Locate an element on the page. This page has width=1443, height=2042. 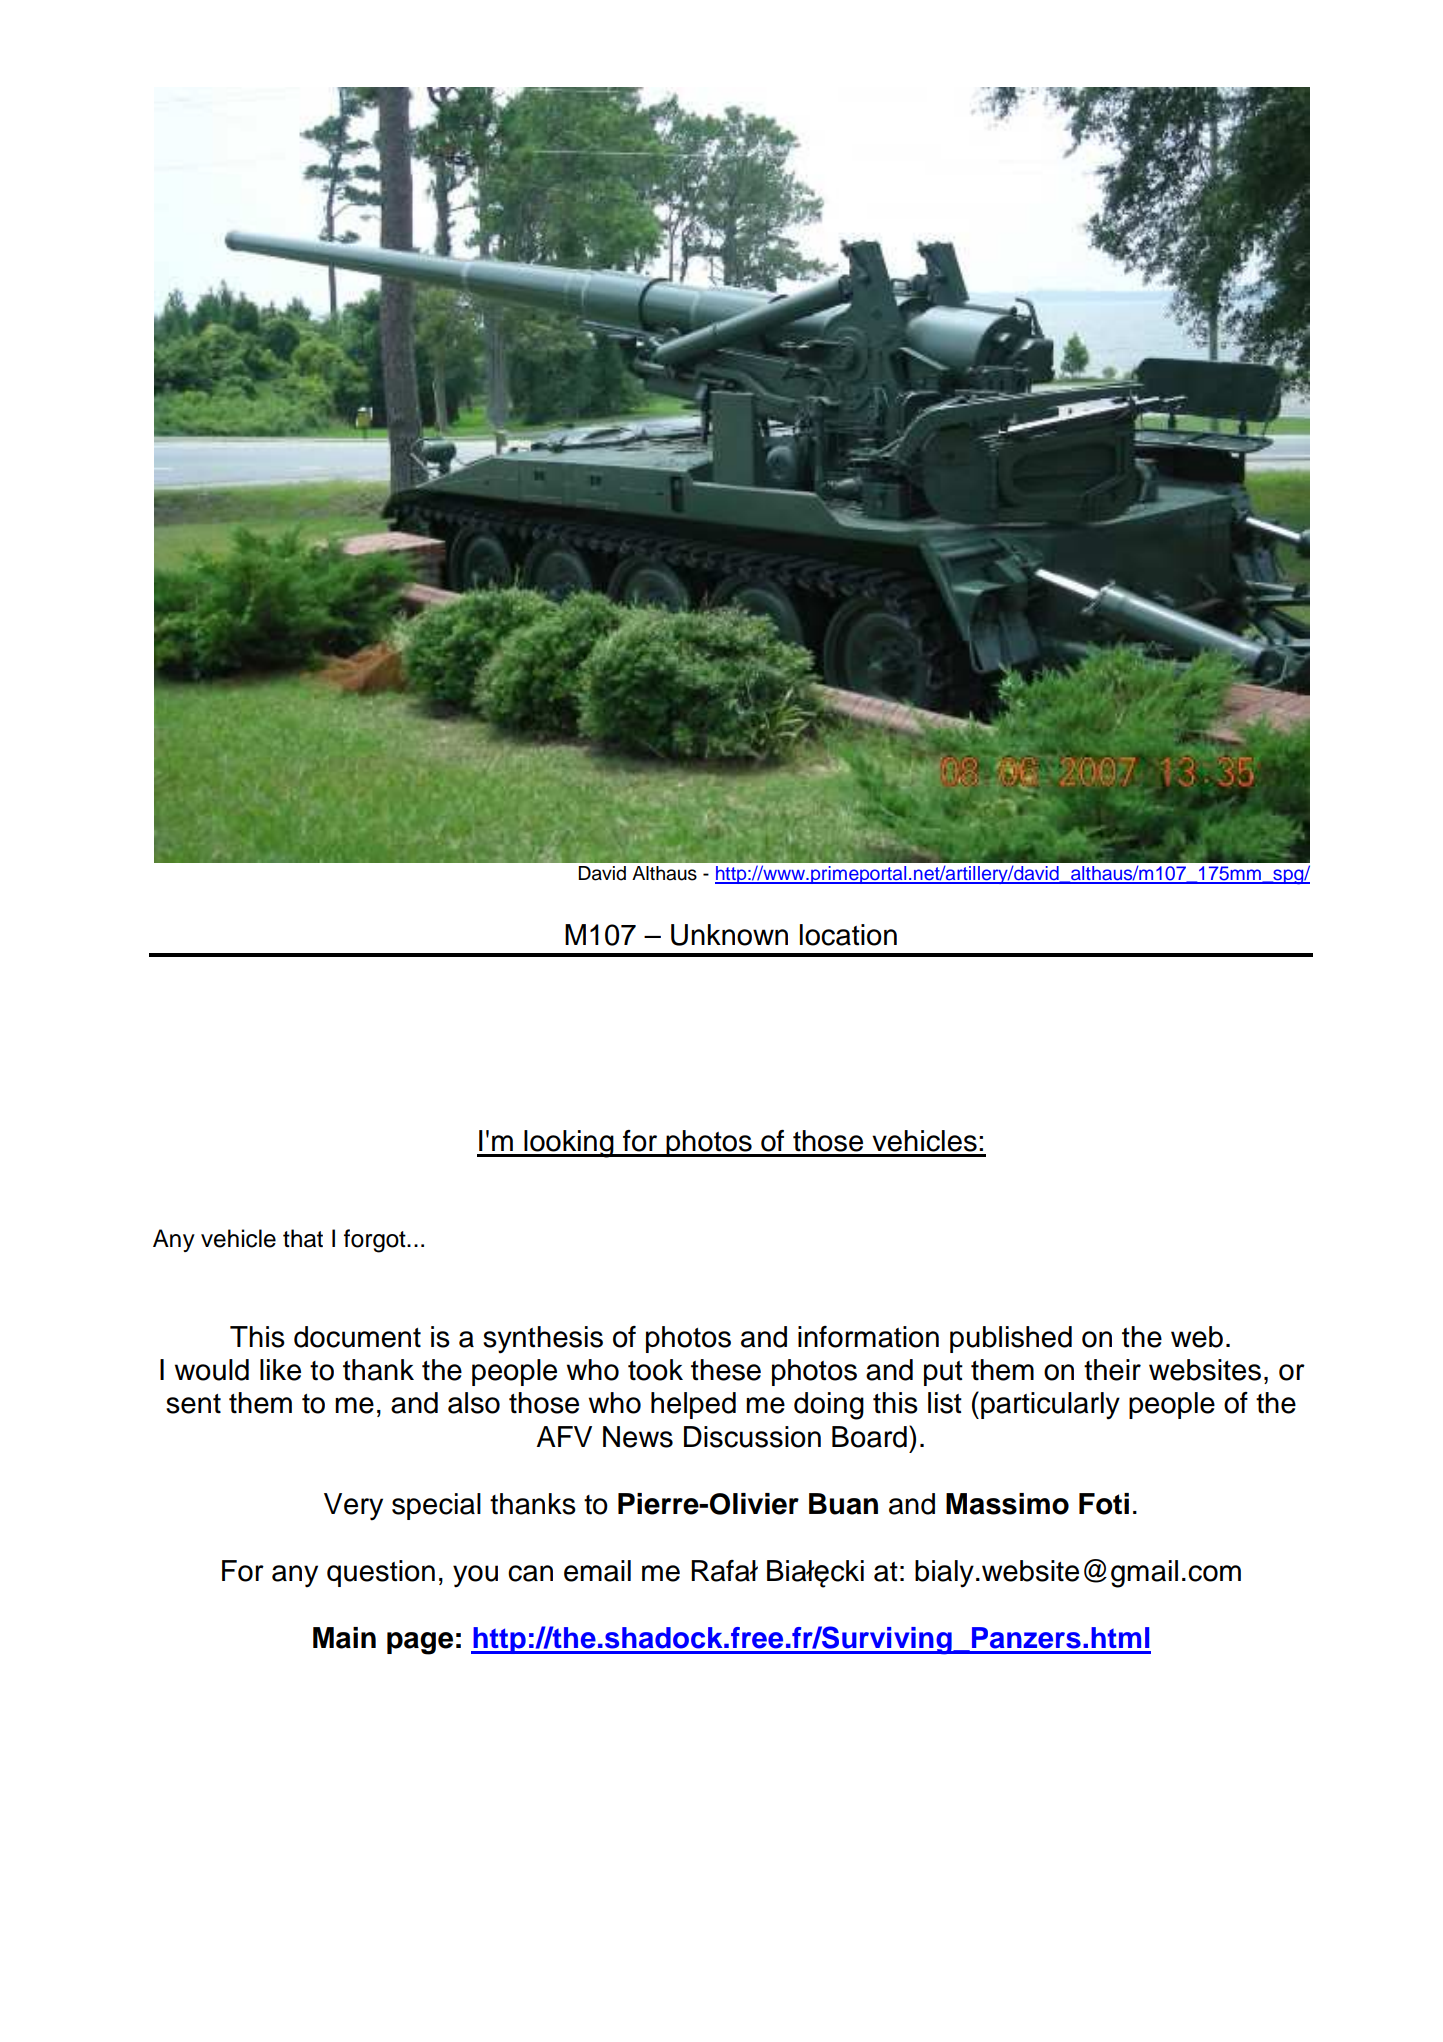
published is located at coordinates (1011, 1339).
